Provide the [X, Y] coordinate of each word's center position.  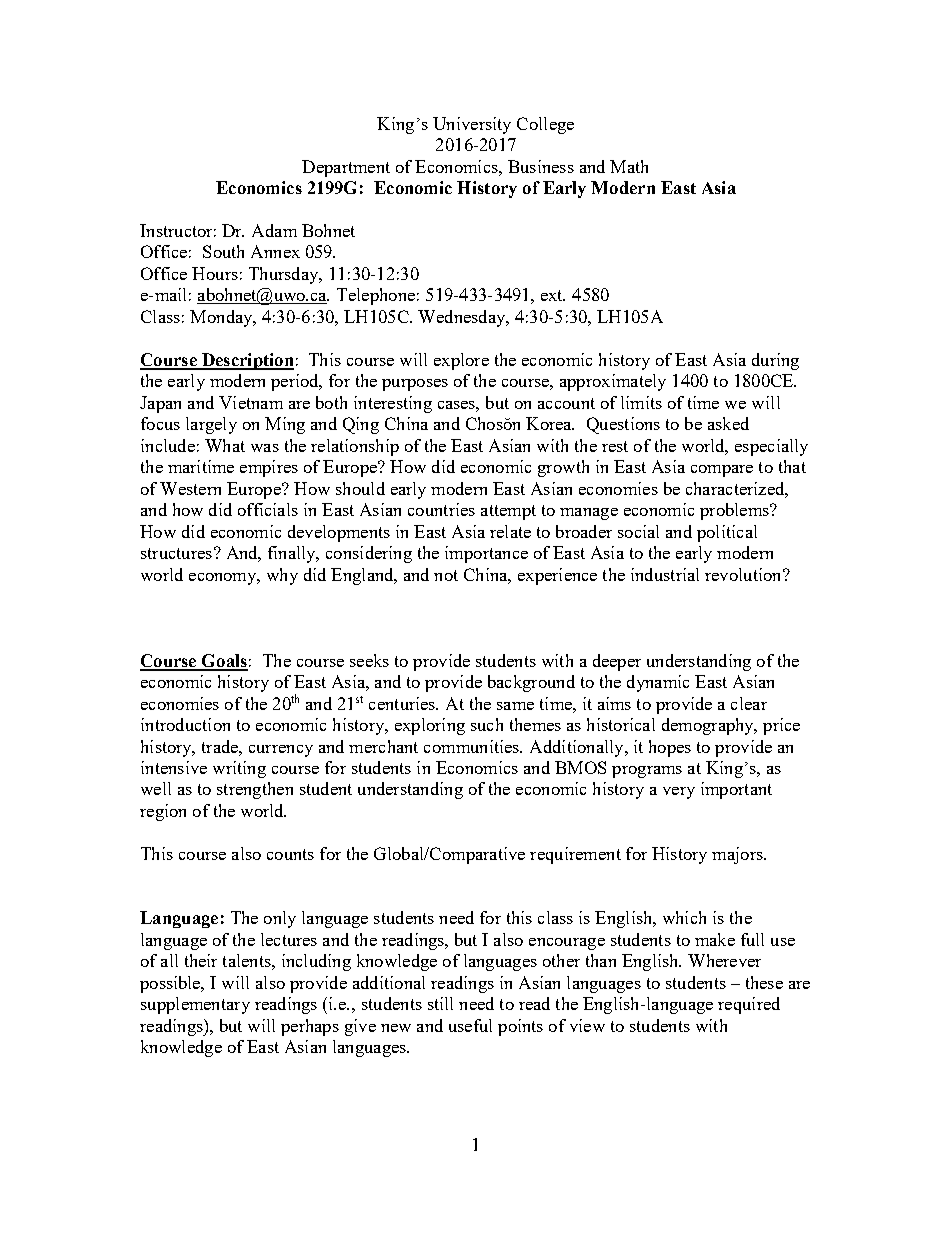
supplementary [195, 1005]
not [446, 575]
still [440, 1003]
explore [461, 361]
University [472, 125]
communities [473, 746]
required [749, 1005]
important [736, 790]
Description [246, 361]
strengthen [255, 790]
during [775, 361]
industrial [665, 574]
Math [629, 166]
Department [346, 168]
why [282, 576]
